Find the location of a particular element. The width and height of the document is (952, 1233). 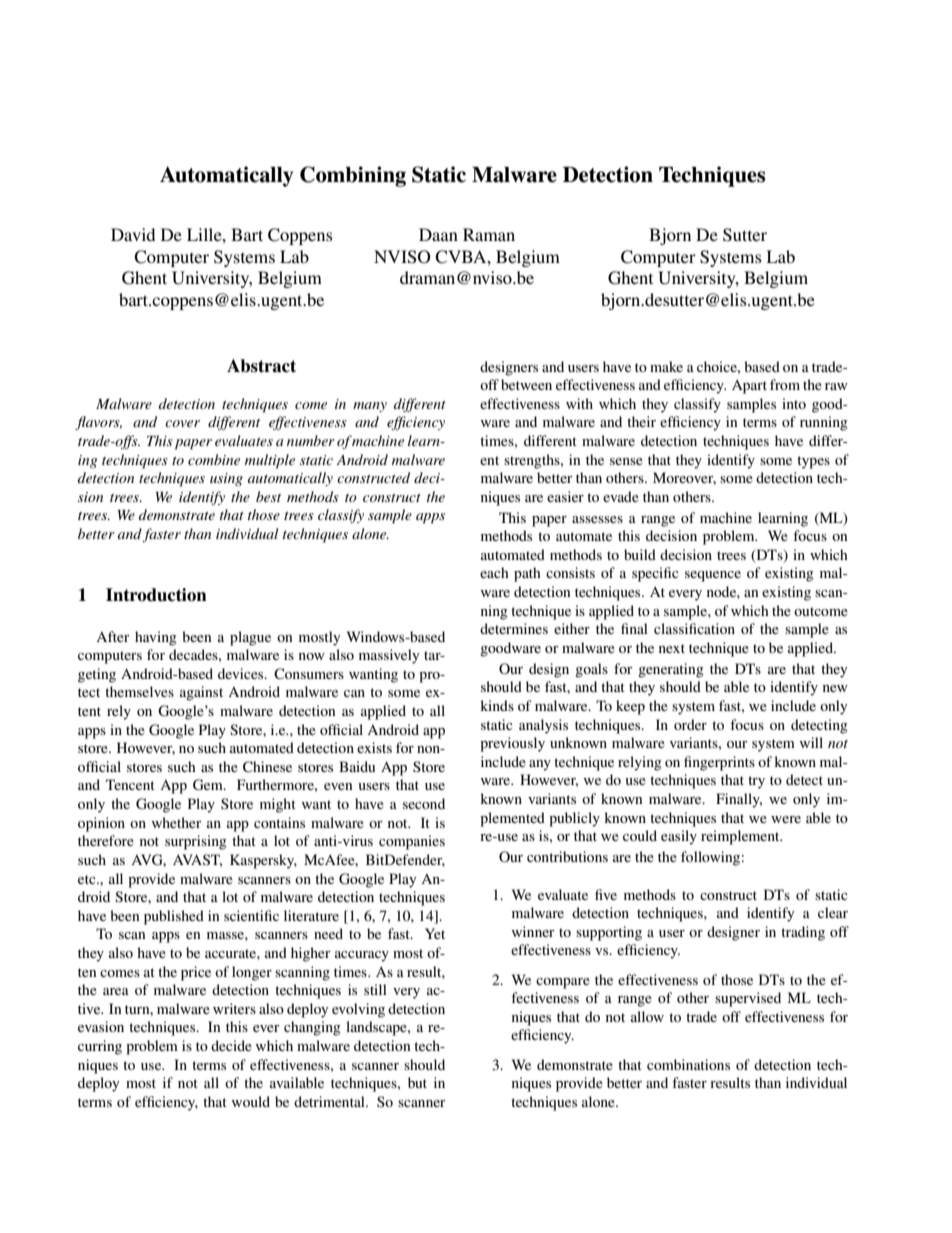

Daan is located at coordinates (438, 234).
